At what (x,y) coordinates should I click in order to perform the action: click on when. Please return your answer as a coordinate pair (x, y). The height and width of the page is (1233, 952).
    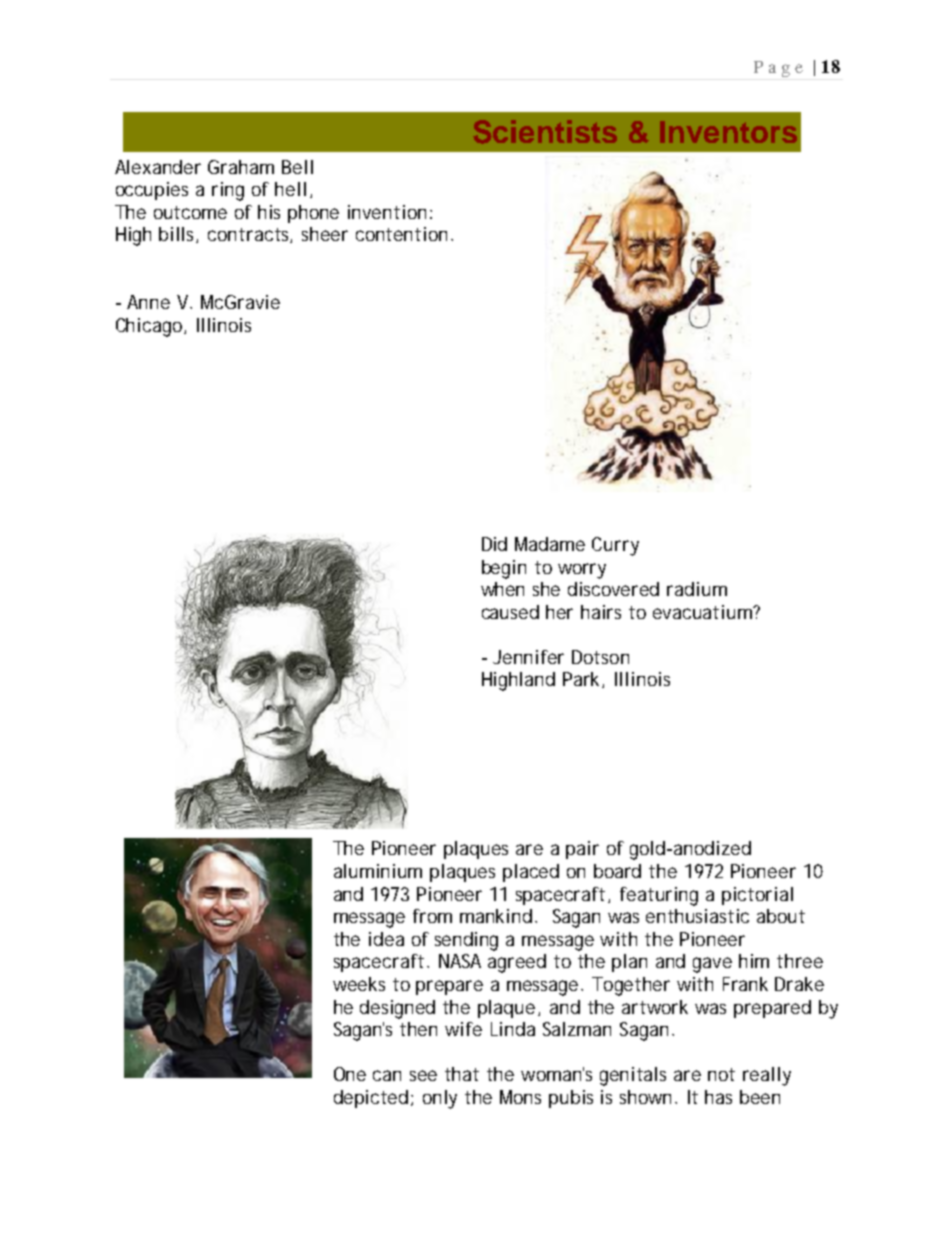
    Looking at the image, I should click on (502, 589).
